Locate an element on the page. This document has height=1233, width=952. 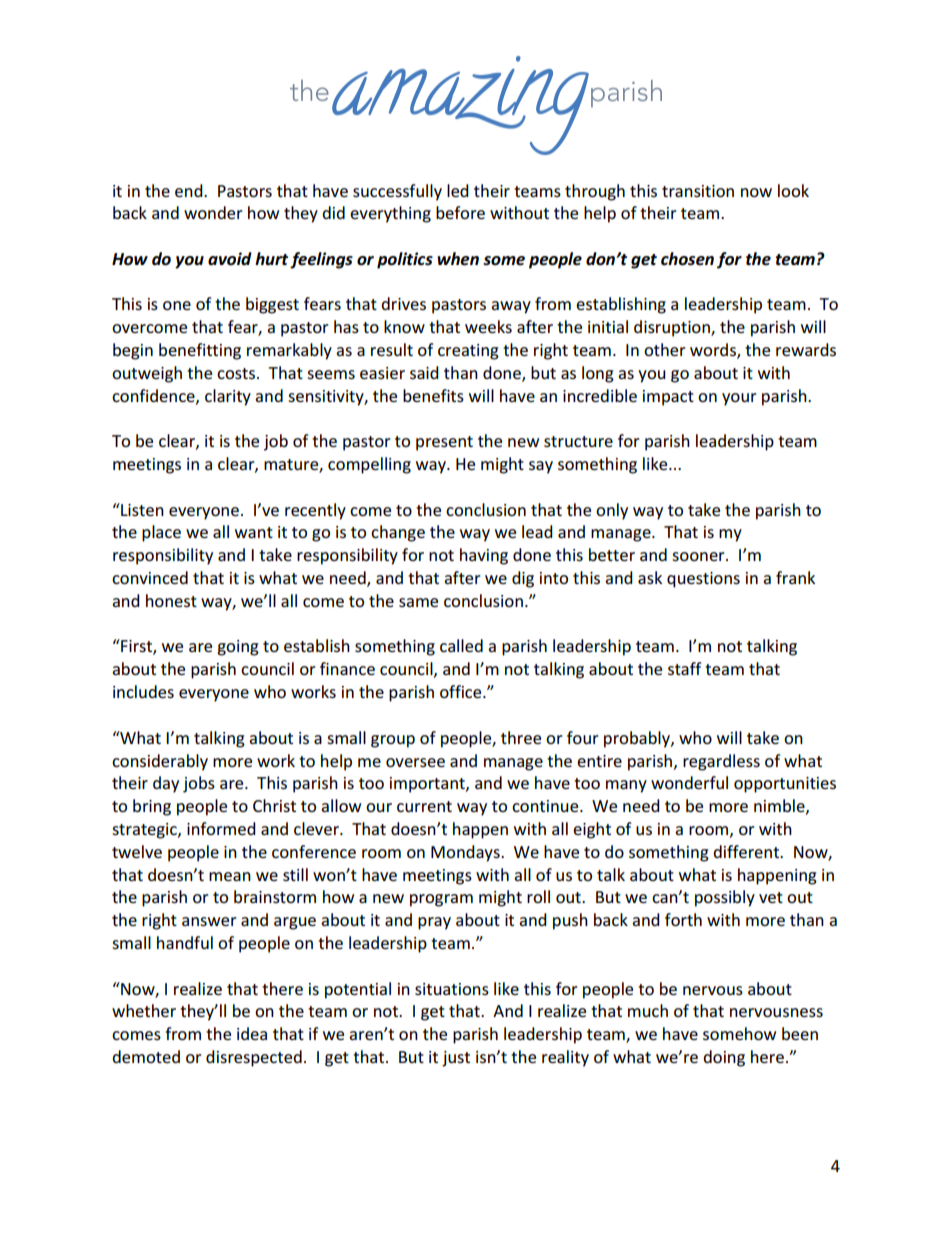
questions is located at coordinates (703, 580).
